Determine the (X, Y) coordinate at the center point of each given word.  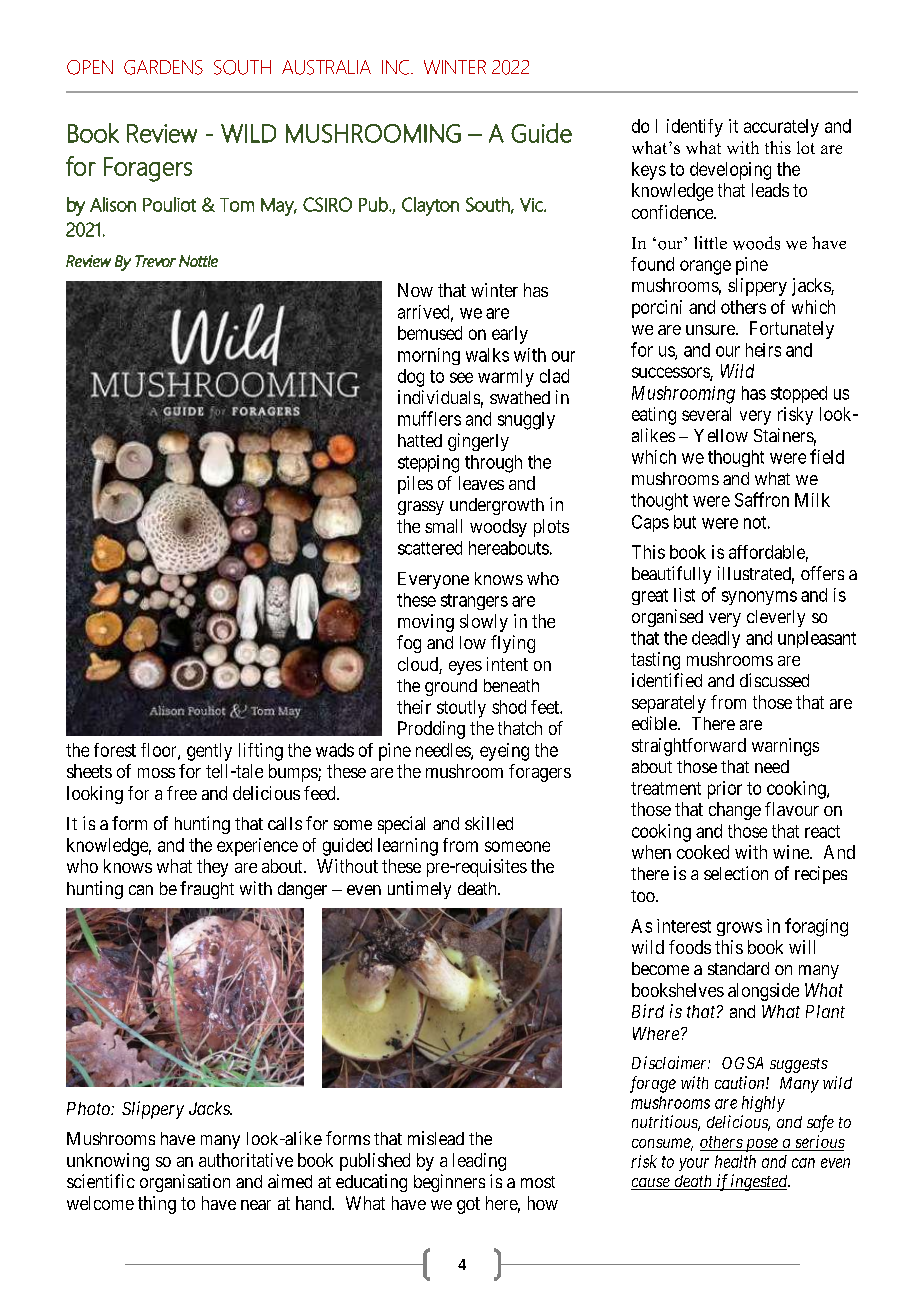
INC (395, 67)
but (685, 522)
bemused (430, 333)
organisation (185, 1183)
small (443, 526)
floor (160, 751)
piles (415, 485)
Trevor (155, 261)
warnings (785, 747)
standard (738, 968)
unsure (711, 330)
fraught (207, 890)
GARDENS (163, 67)
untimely (419, 890)
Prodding (431, 730)
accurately (781, 128)
